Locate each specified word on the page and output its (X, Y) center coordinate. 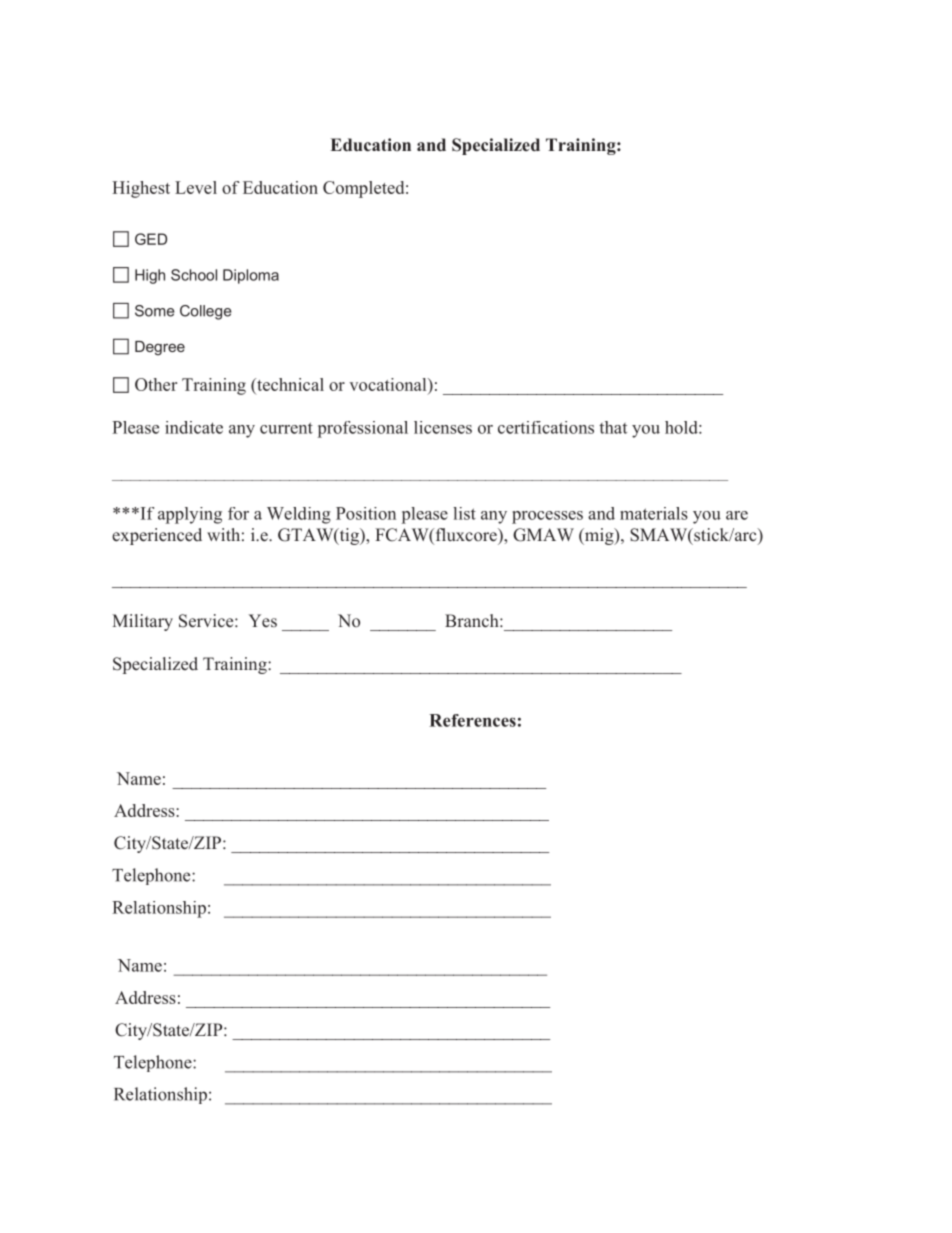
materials (654, 513)
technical (289, 384)
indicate (194, 427)
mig (599, 536)
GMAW (543, 535)
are (737, 515)
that (613, 427)
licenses (443, 427)
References (472, 720)
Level (196, 187)
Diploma (251, 276)
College (206, 312)
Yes (263, 620)
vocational (389, 384)
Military (142, 622)
